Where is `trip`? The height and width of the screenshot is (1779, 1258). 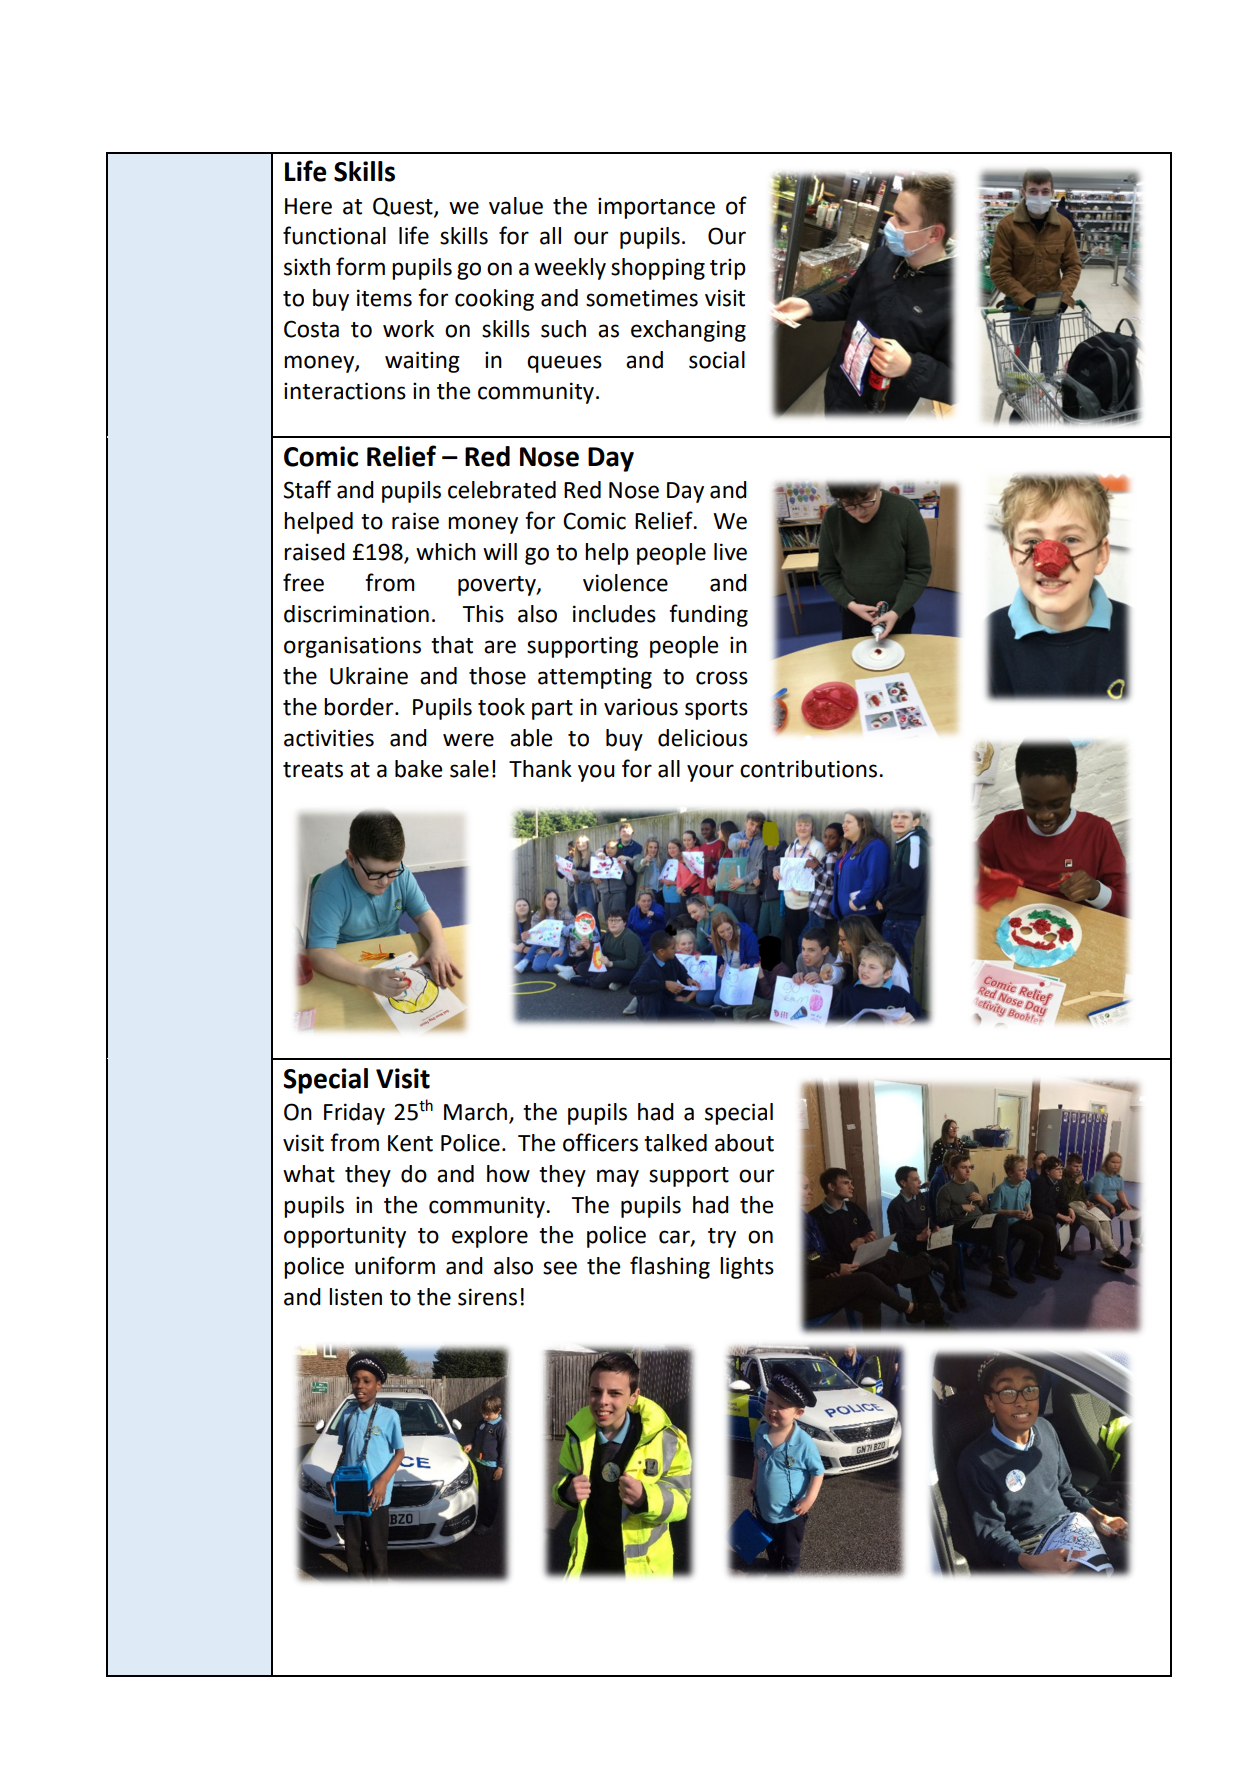
trip is located at coordinates (728, 269).
